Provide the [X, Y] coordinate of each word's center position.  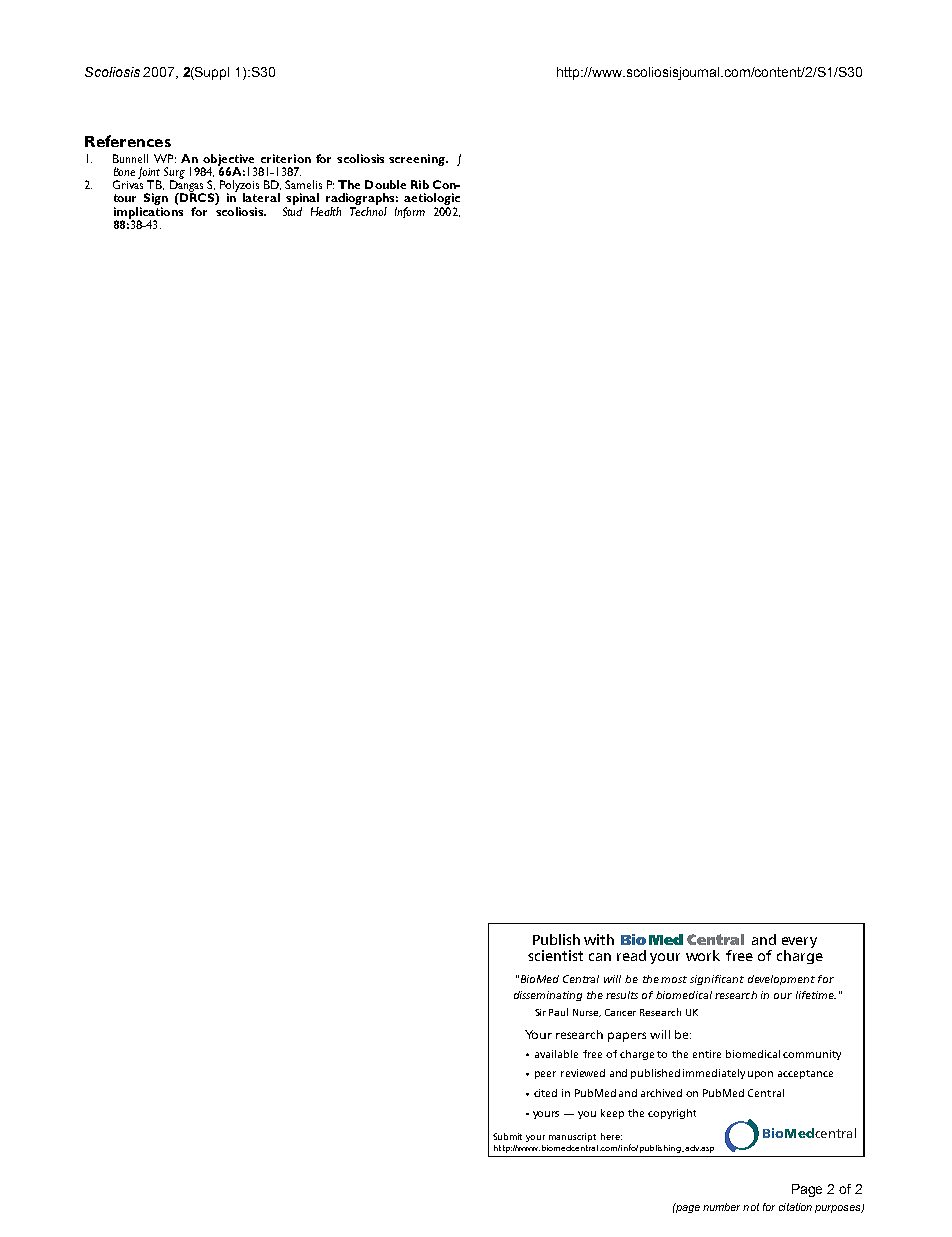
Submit [507, 1136]
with [599, 939]
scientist [555, 955]
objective [229, 161]
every [799, 942]
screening [418, 160]
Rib [420, 184]
